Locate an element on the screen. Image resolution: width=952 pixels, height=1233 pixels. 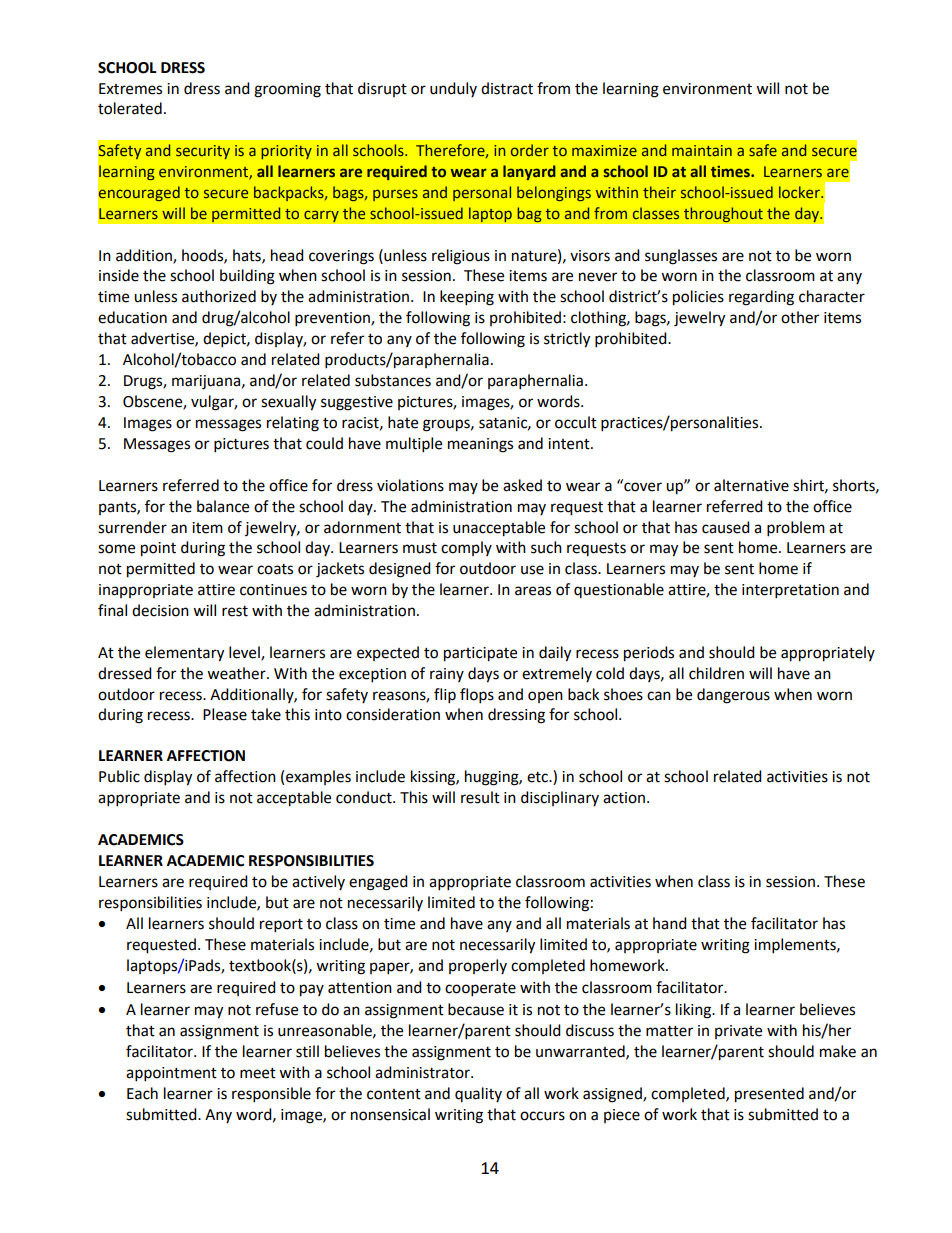
dangerous is located at coordinates (733, 696).
